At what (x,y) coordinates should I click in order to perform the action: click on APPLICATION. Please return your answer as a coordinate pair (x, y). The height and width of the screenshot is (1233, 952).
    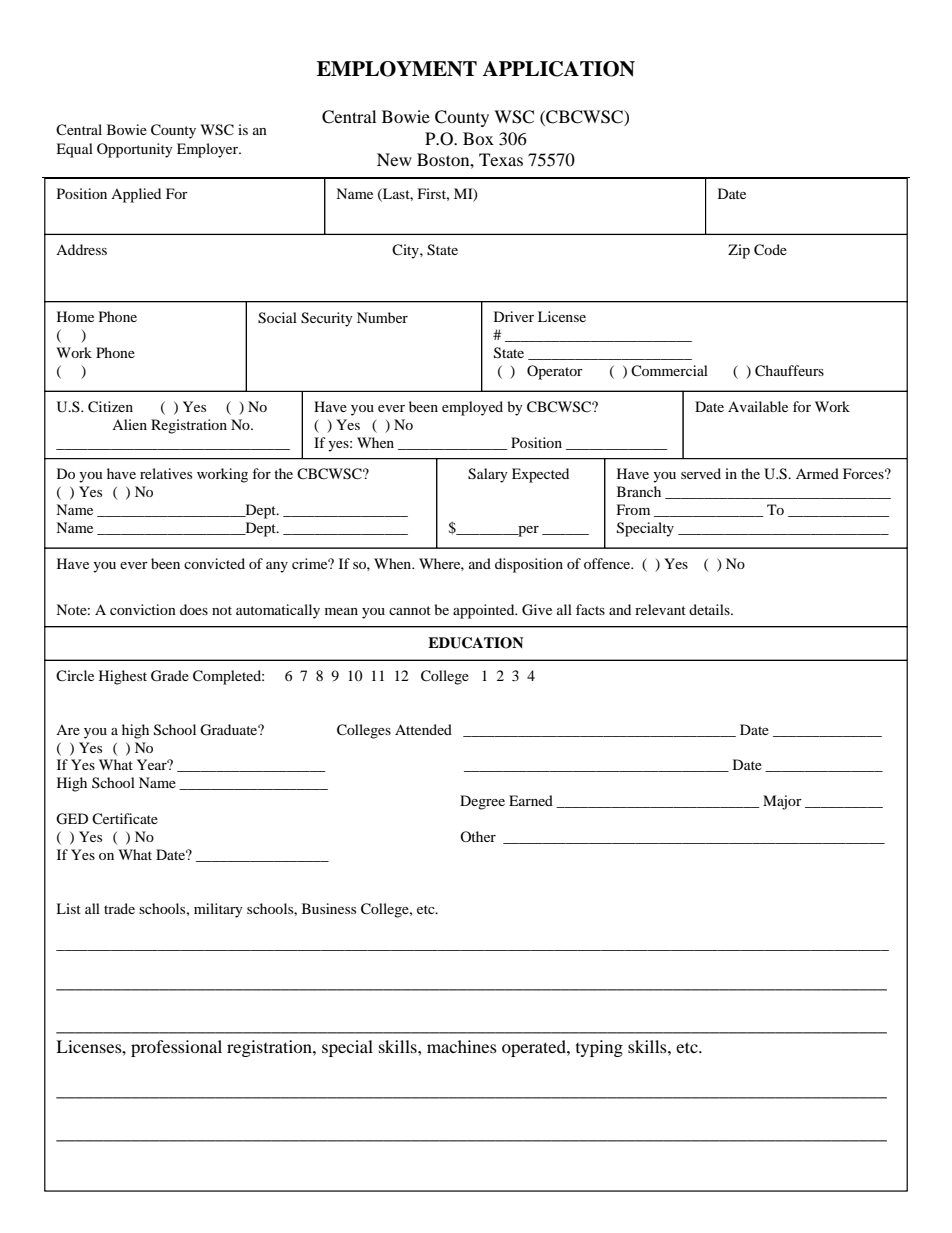
    Looking at the image, I should click on (558, 69).
